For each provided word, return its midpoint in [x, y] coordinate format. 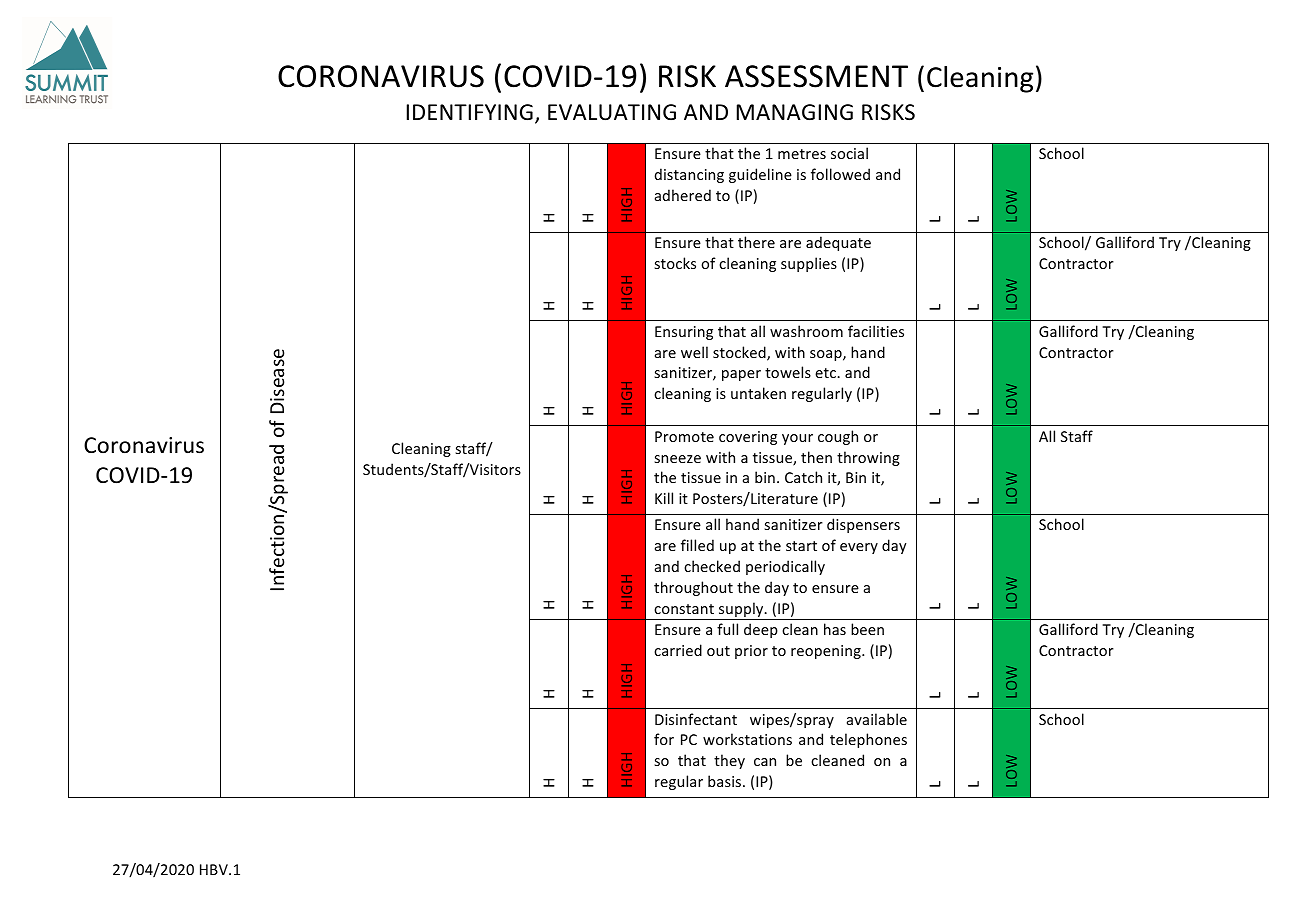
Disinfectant [696, 719]
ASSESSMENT [816, 76]
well [694, 352]
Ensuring [684, 333]
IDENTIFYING [470, 112]
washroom [806, 331]
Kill [664, 498]
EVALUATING [612, 112]
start [801, 546]
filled [697, 545]
